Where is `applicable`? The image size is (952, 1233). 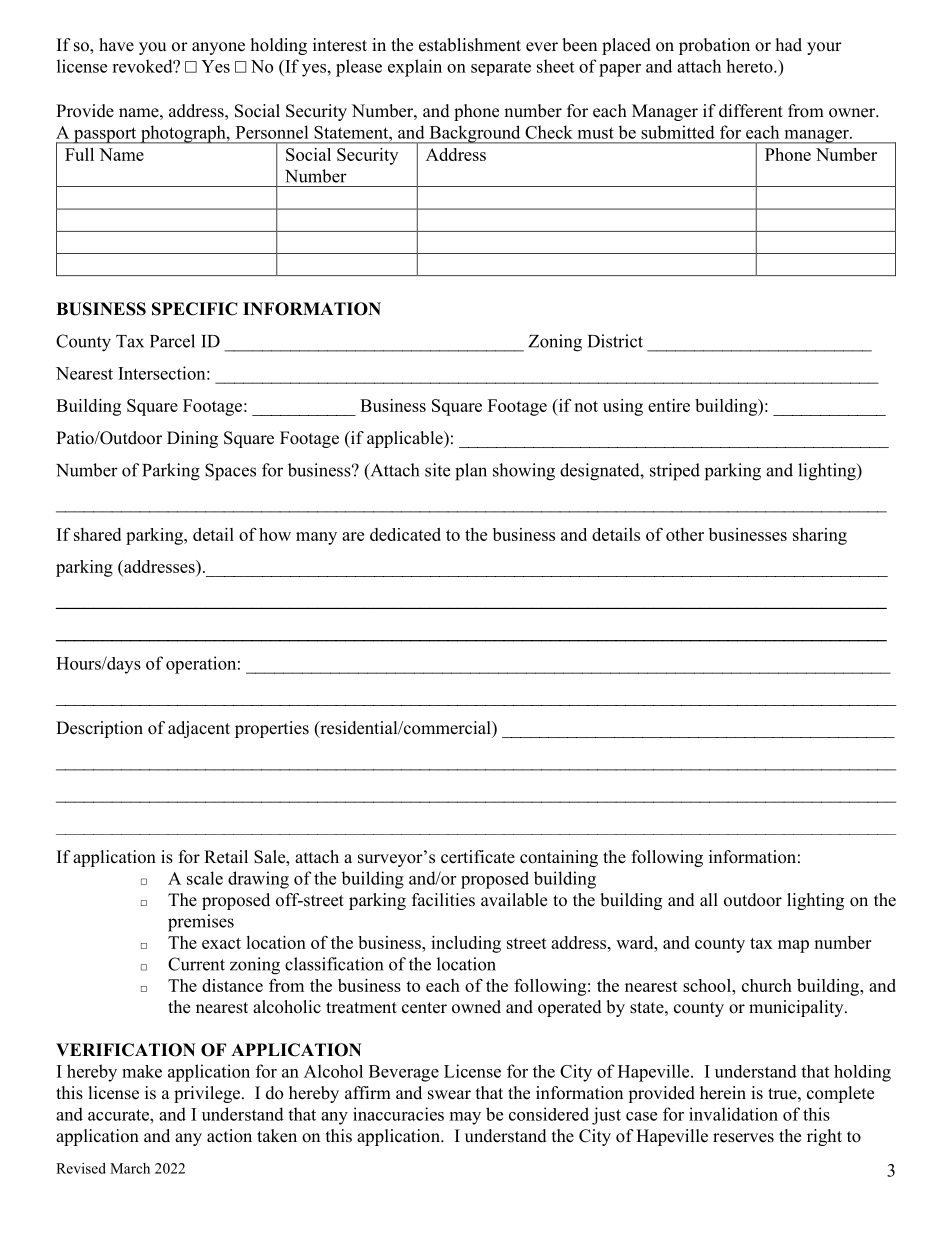
applicable is located at coordinates (406, 439).
